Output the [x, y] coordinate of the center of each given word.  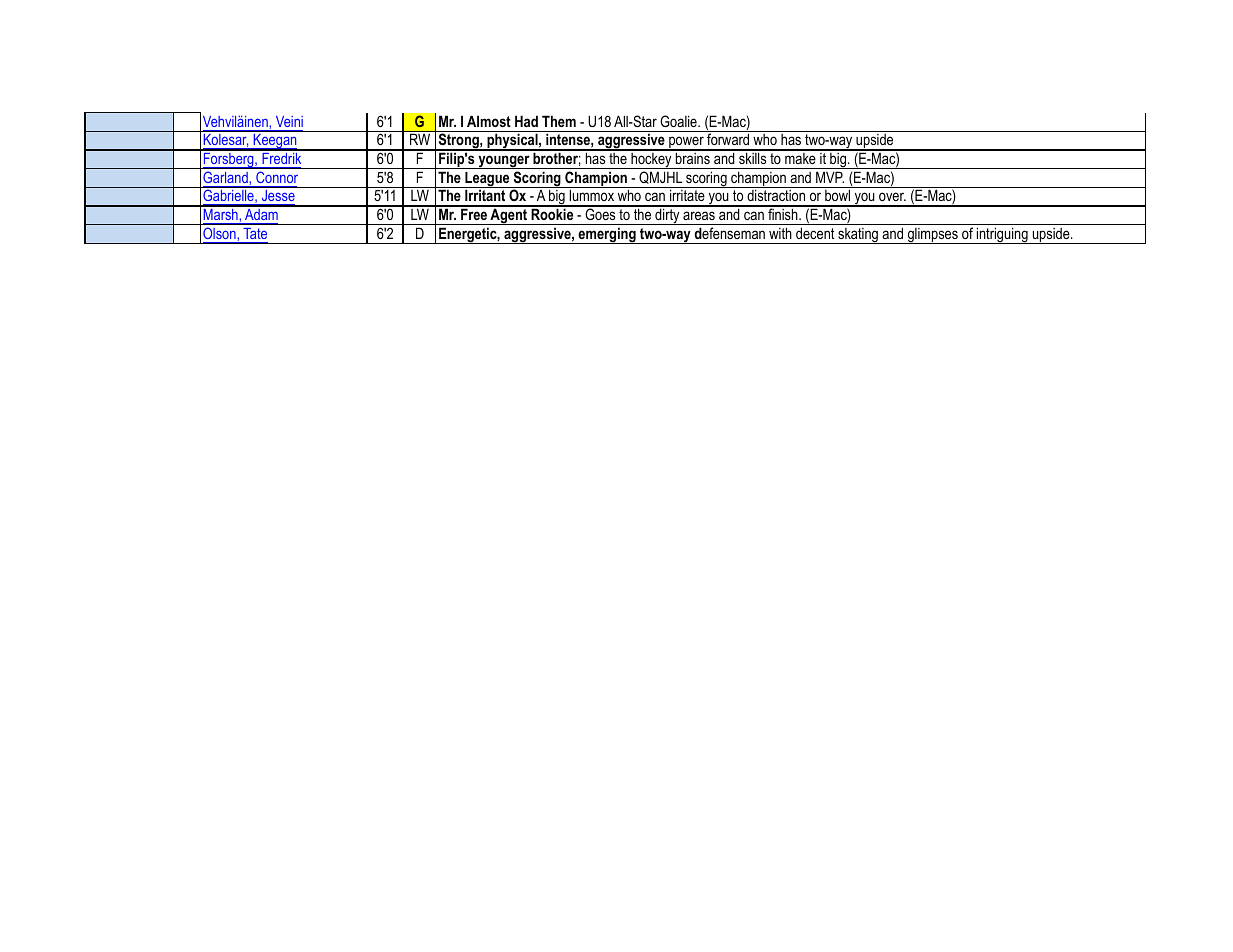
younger [504, 162]
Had [526, 121]
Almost [489, 121]
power [686, 143]
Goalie [679, 121]
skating [858, 236]
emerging [607, 235]
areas [699, 215]
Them [559, 121]
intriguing [1002, 235]
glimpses [932, 236]
